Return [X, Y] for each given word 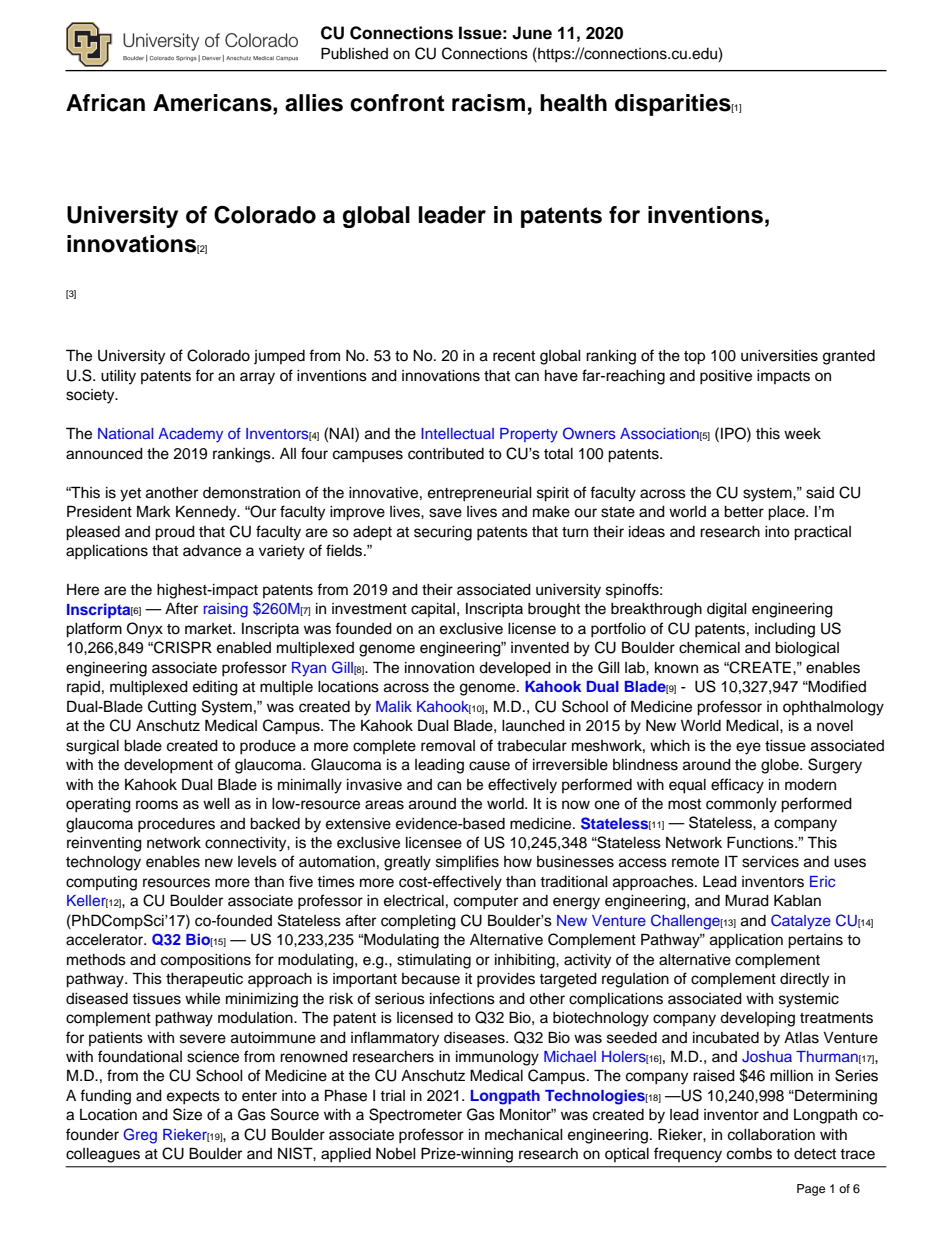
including [785, 630]
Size [187, 1114]
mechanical [524, 1135]
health [573, 103]
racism [488, 103]
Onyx [145, 630]
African [105, 103]
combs [749, 1154]
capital [433, 610]
